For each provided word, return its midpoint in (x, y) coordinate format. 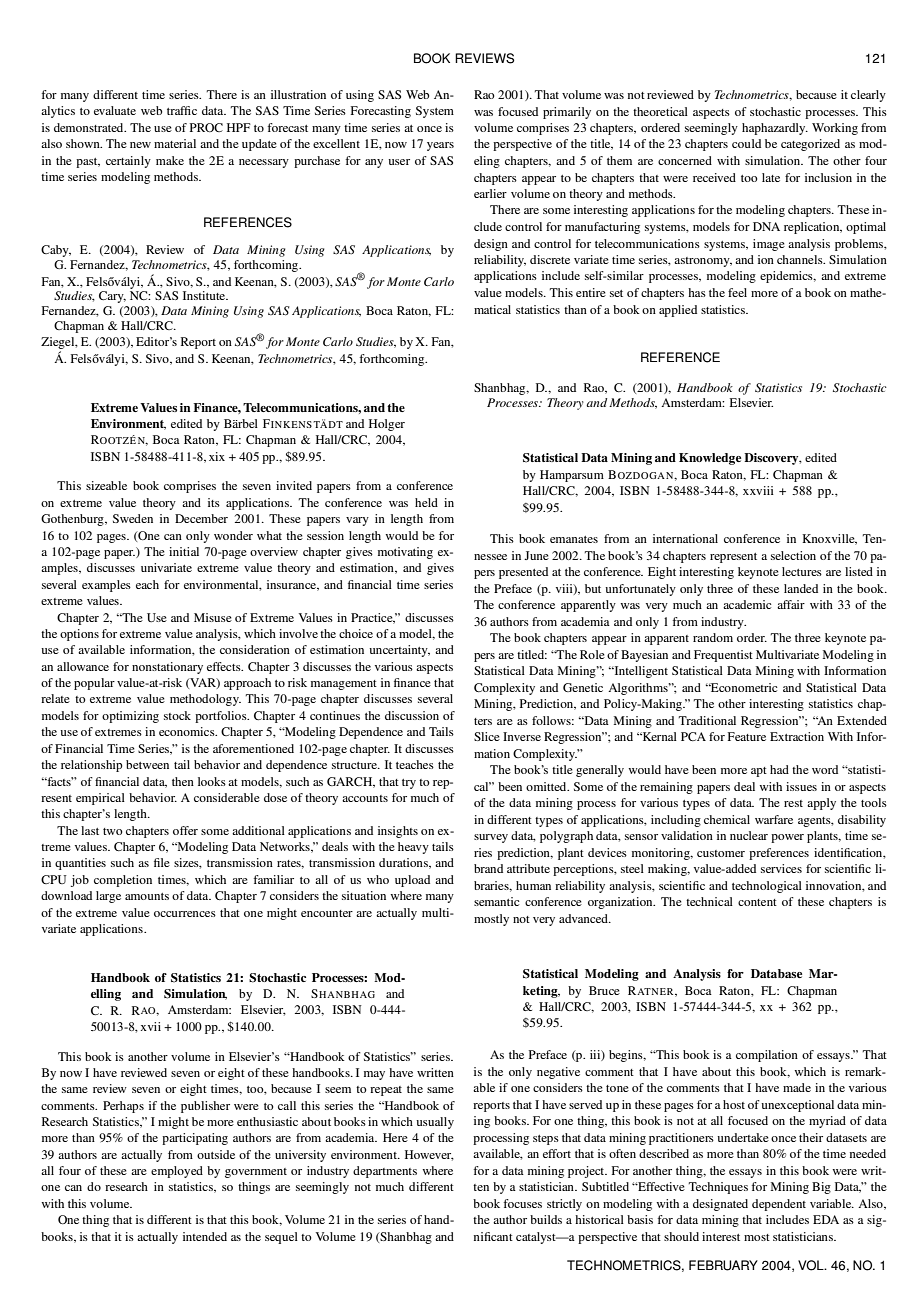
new (140, 145)
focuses (523, 1203)
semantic (496, 901)
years (440, 146)
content (757, 902)
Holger (387, 425)
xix (217, 456)
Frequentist (723, 656)
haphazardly (775, 129)
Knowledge (710, 459)
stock (177, 715)
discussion (412, 715)
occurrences (185, 914)
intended (205, 1236)
